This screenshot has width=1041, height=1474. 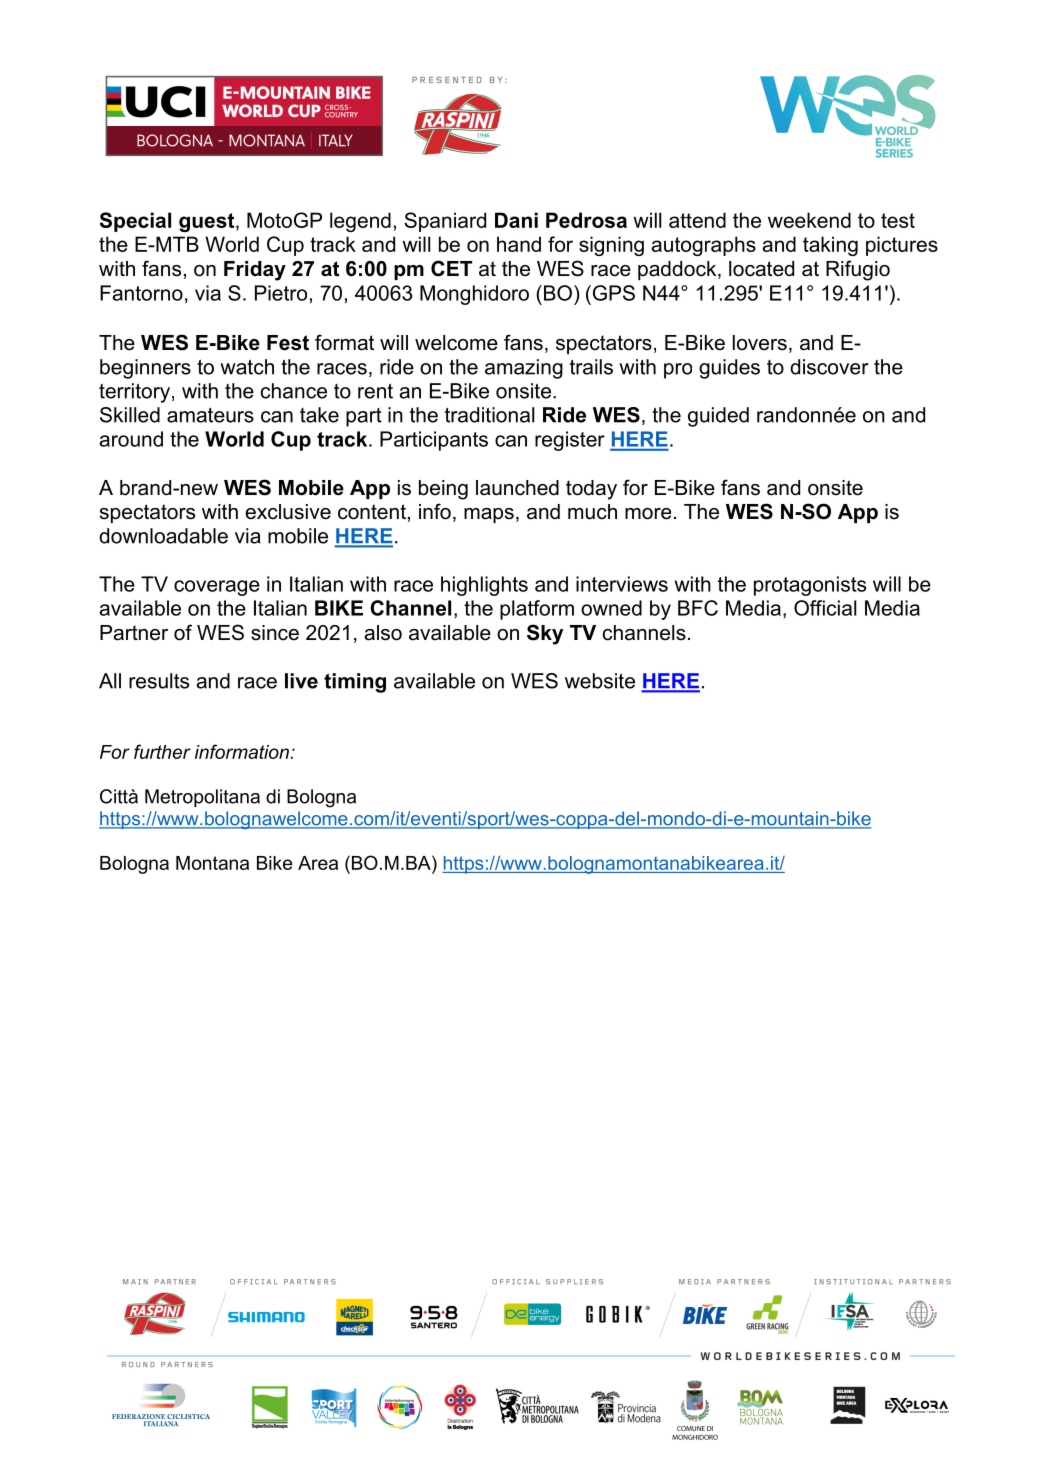 What do you see at coordinates (519, 244) in the screenshot?
I see `hand` at bounding box center [519, 244].
